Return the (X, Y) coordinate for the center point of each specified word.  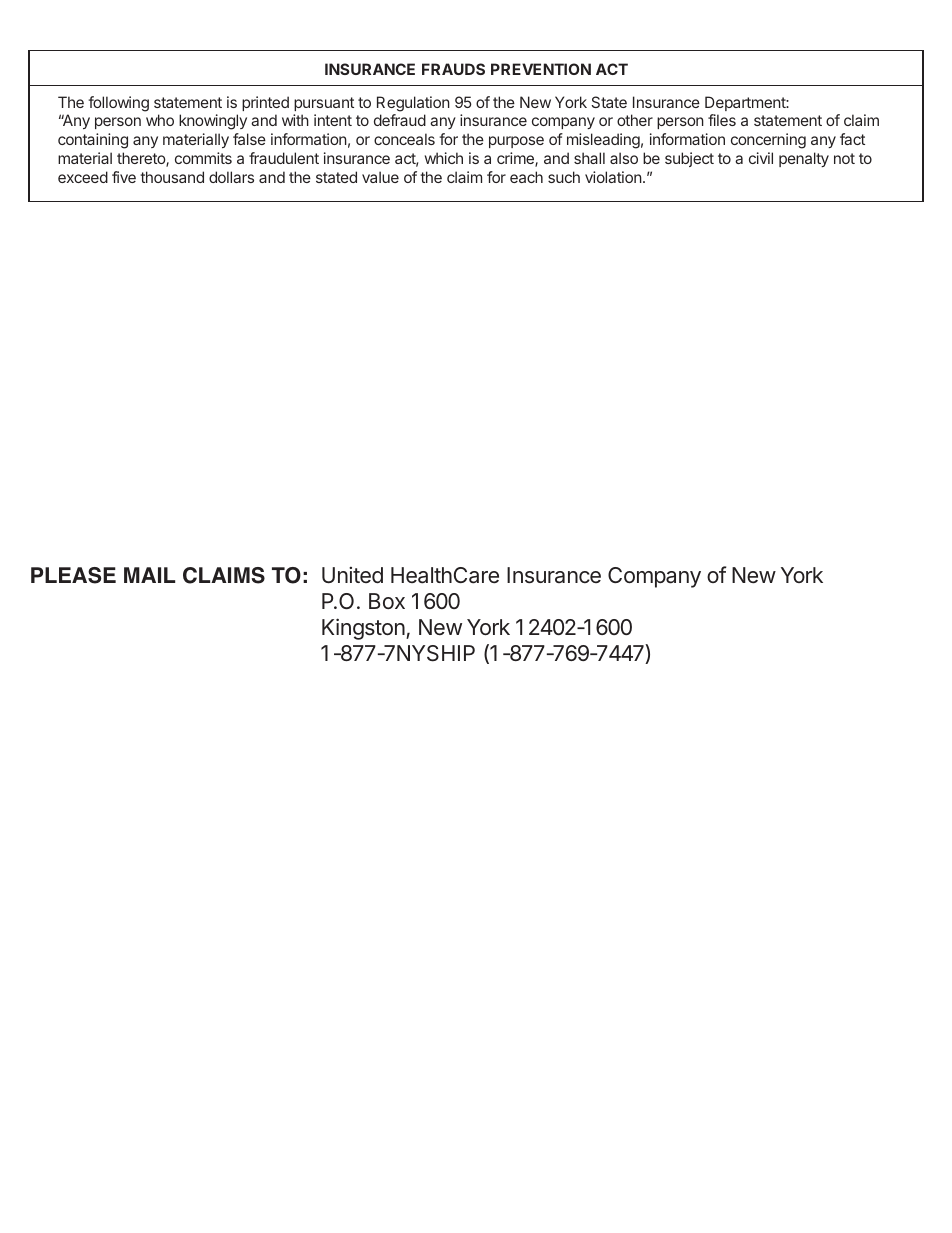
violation (613, 177)
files (722, 120)
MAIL (149, 575)
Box (387, 601)
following (118, 104)
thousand (172, 177)
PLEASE (73, 575)
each (526, 177)
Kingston (363, 629)
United (352, 575)
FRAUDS (453, 69)
